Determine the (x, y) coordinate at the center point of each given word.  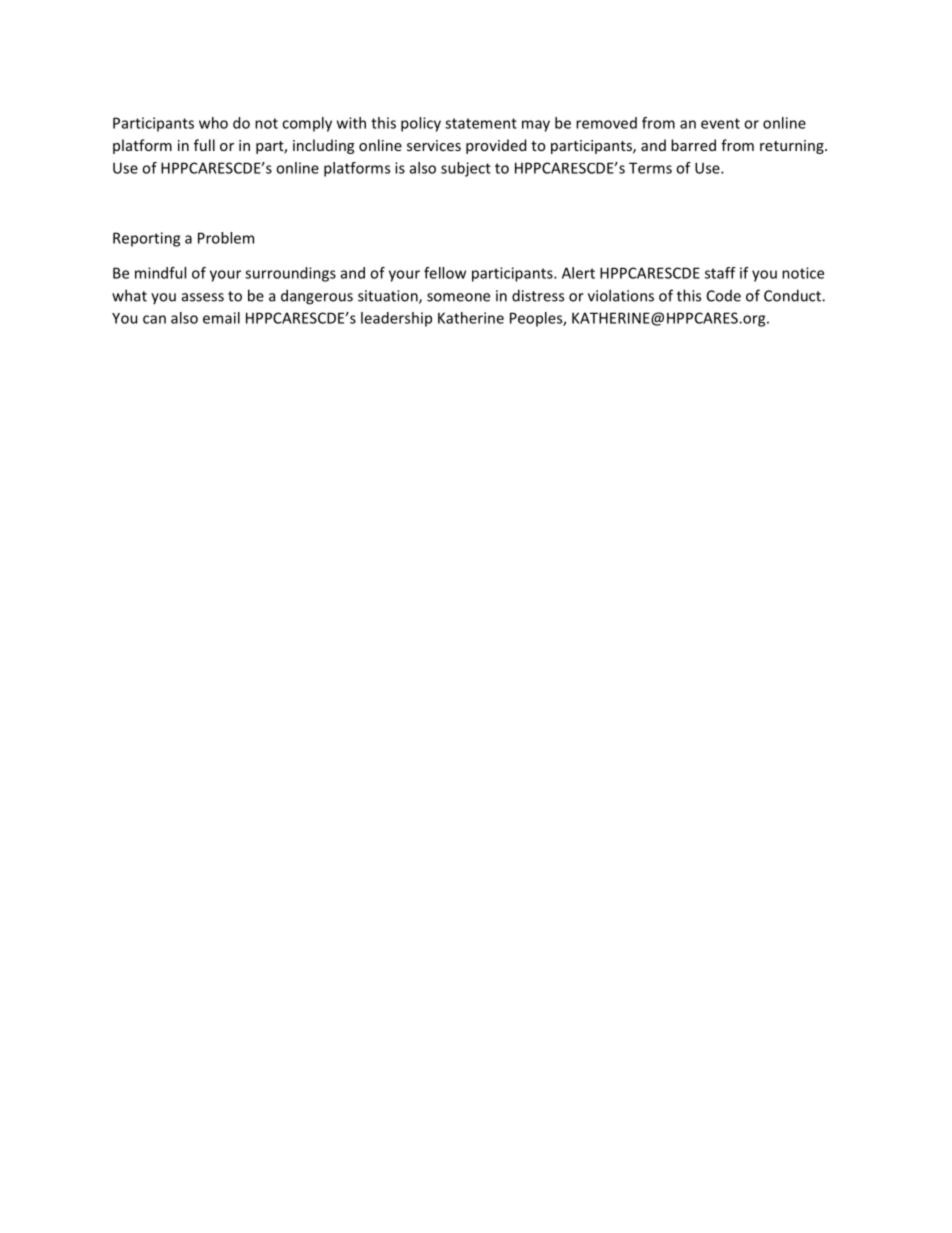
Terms (650, 168)
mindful (160, 273)
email (221, 318)
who (213, 123)
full (204, 145)
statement (481, 123)
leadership (396, 319)
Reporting (146, 239)
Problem (226, 238)
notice (803, 273)
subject (466, 169)
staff (720, 273)
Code (724, 296)
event (720, 123)
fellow (445, 273)
